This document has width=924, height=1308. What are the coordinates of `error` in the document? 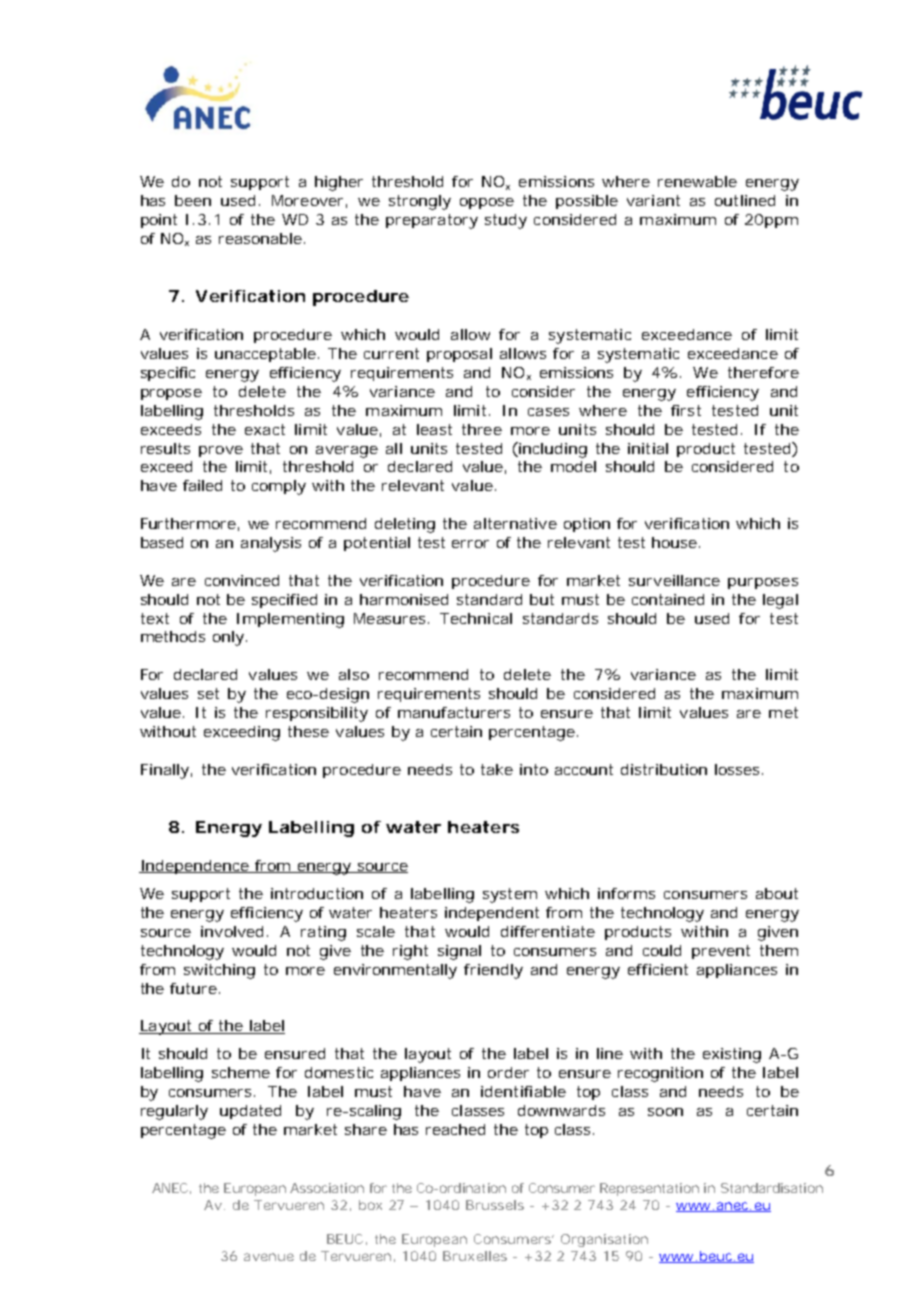 It's located at (470, 544).
